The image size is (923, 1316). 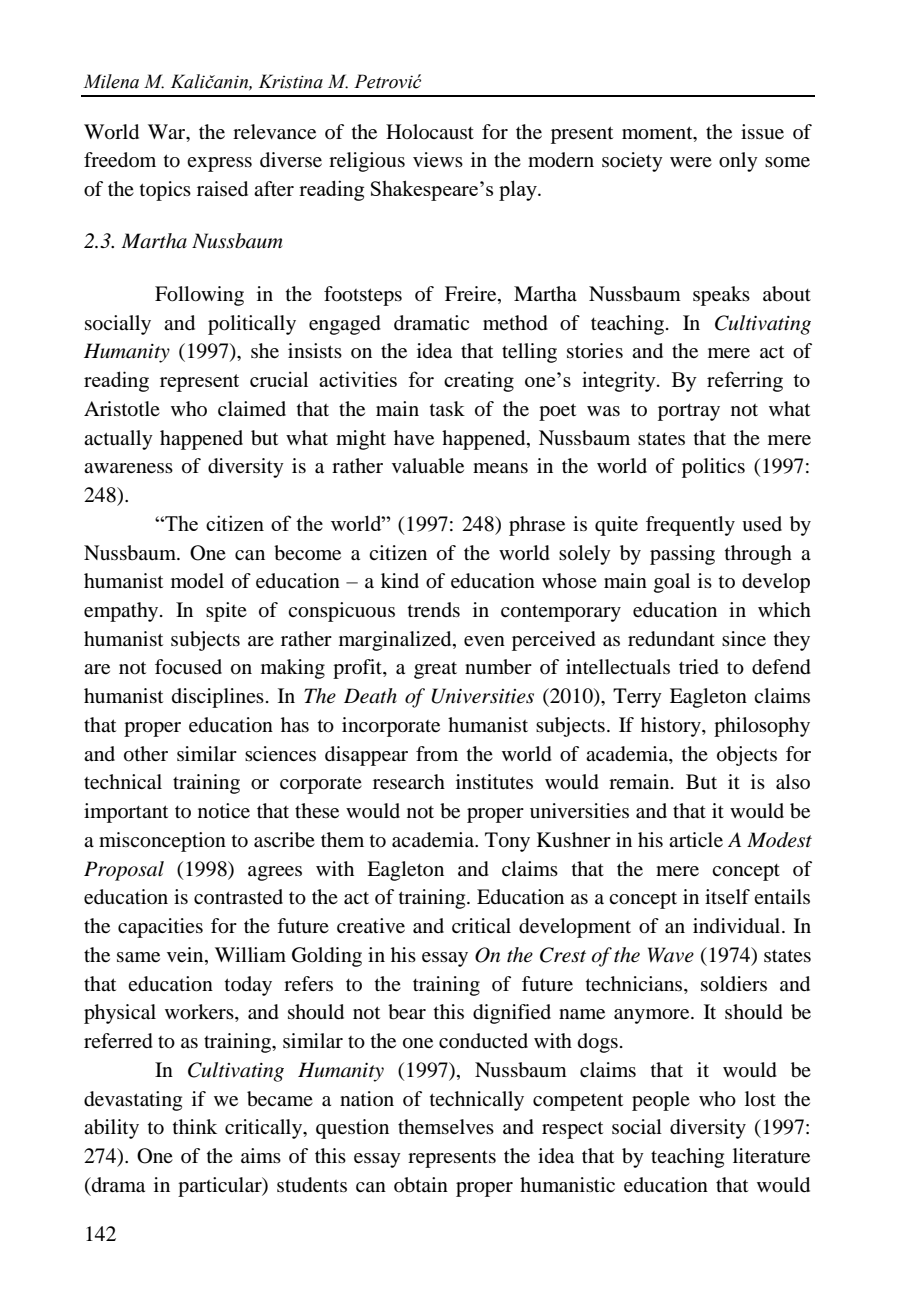 I want to click on since, so click(x=744, y=638).
